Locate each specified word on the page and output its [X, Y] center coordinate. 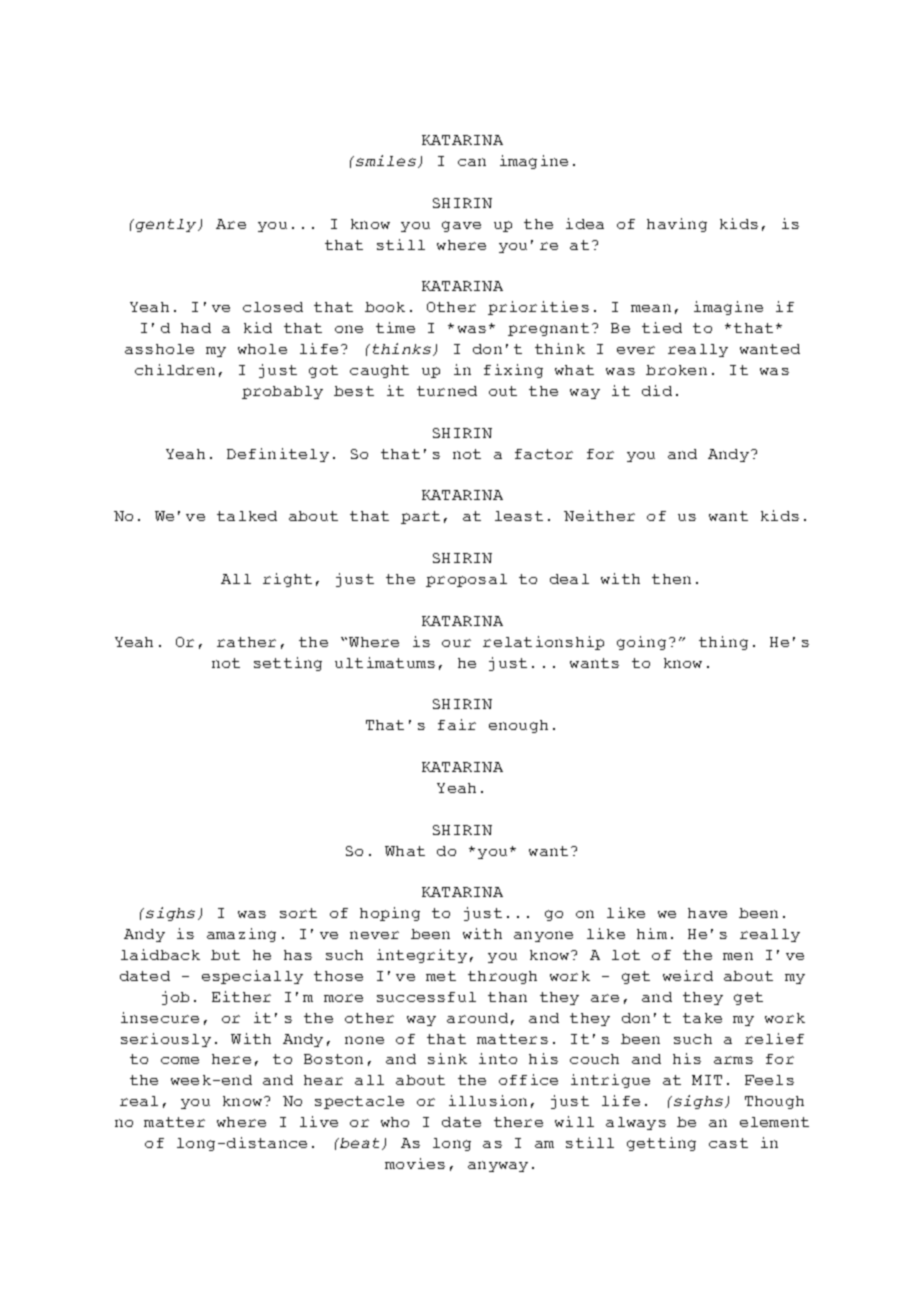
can [472, 162]
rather [246, 642]
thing [723, 643]
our [456, 643]
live [319, 1121]
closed [273, 307]
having [677, 225]
